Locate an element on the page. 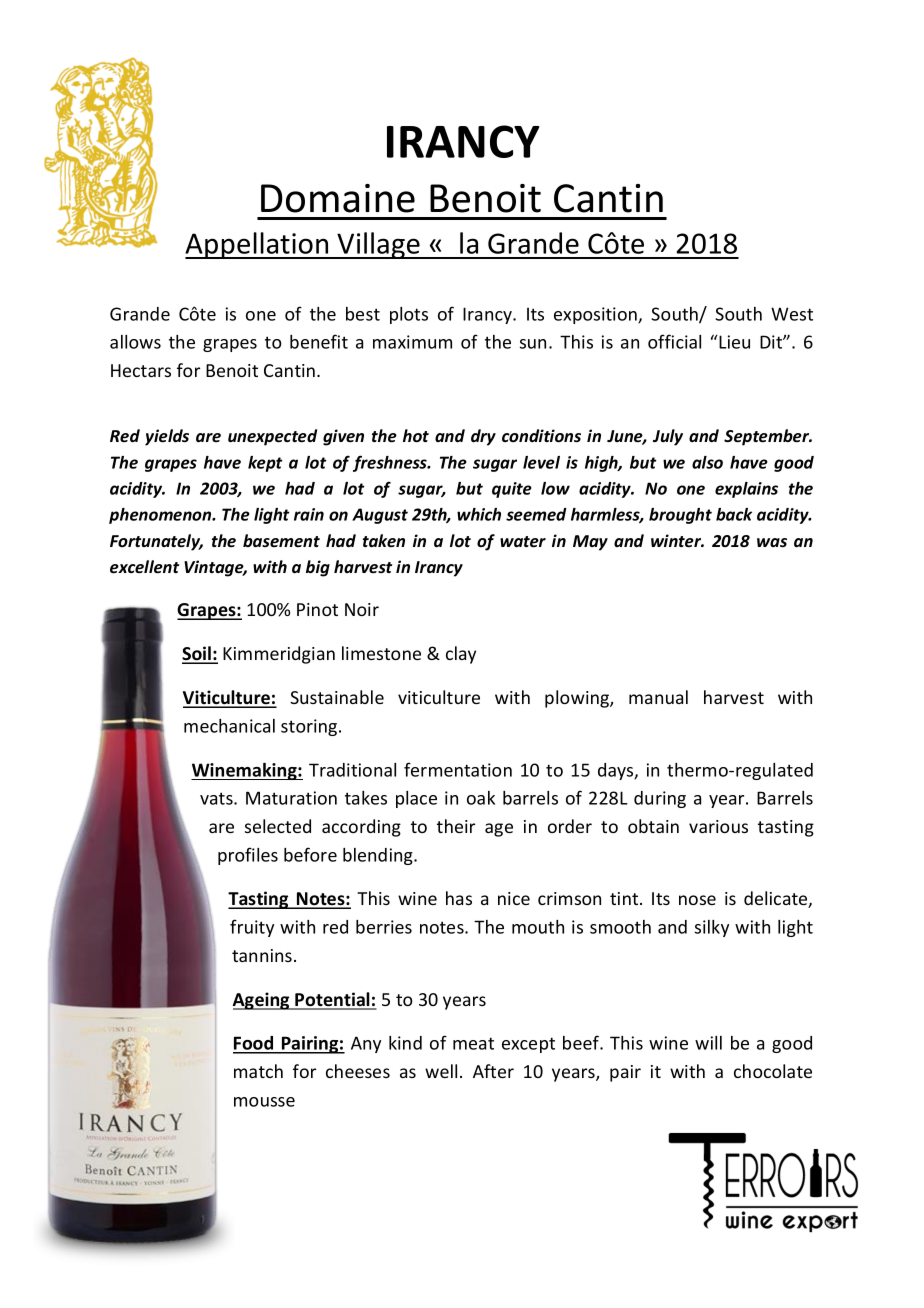  phenomenon is located at coordinates (161, 516).
